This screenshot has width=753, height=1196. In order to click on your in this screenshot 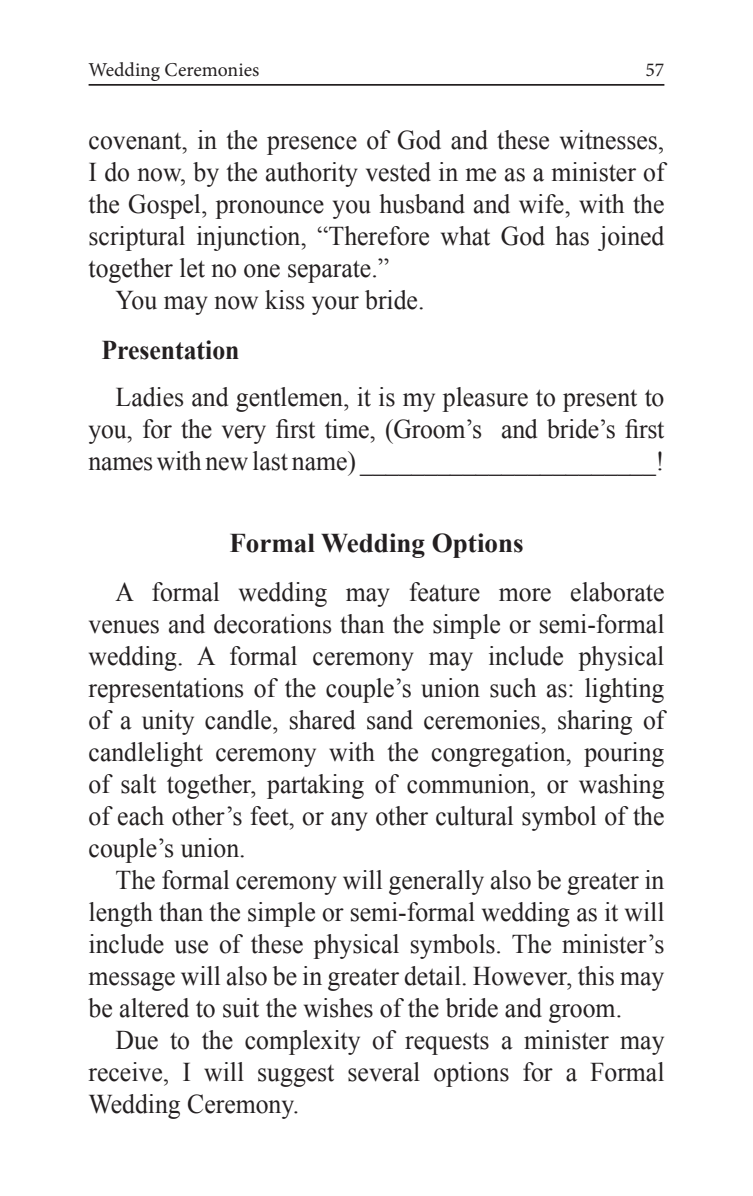, I will do `click(335, 305)`.
